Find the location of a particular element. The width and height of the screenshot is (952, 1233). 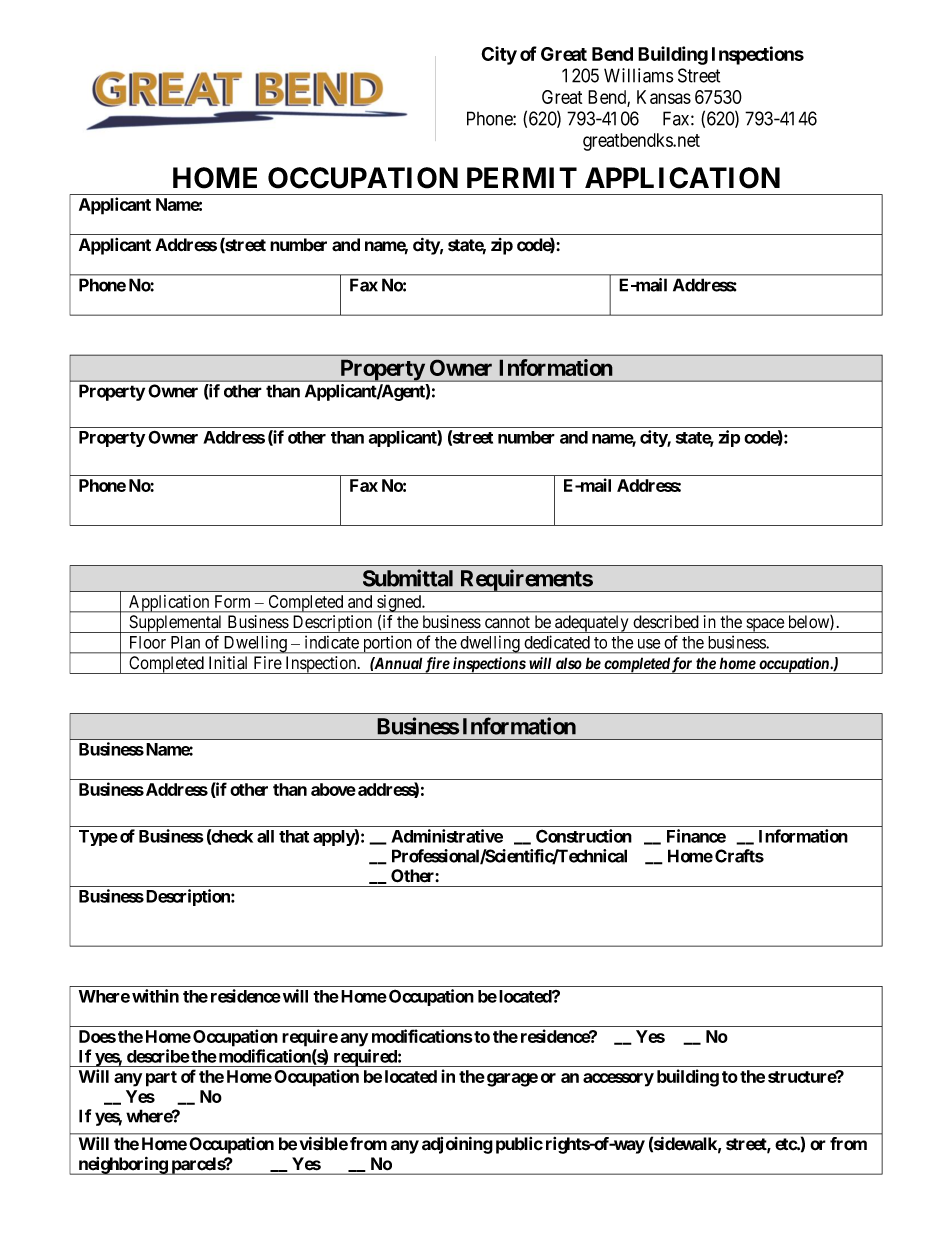

neighboring is located at coordinates (122, 1166).
